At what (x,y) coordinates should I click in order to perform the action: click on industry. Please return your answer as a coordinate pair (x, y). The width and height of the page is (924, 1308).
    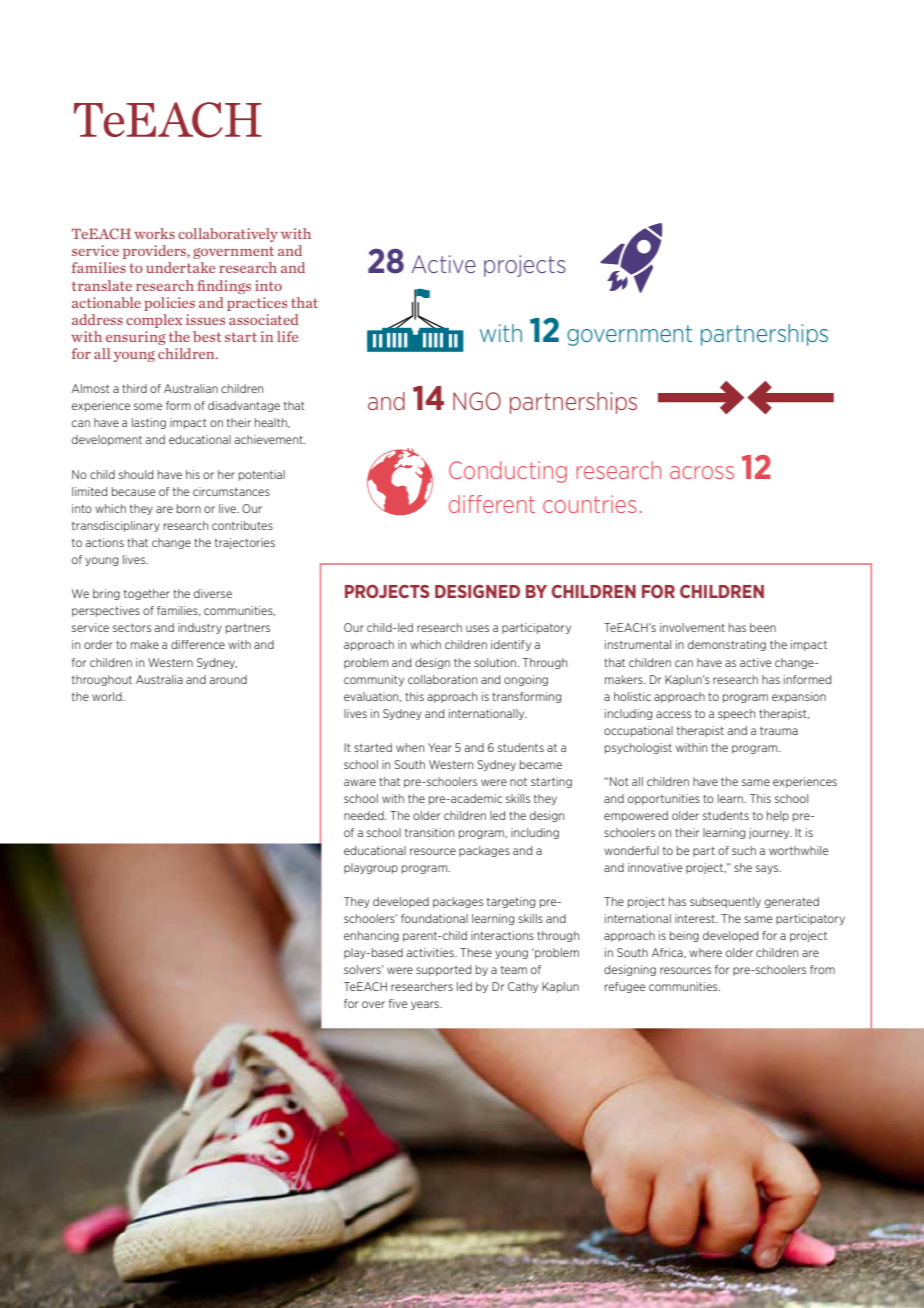
    Looking at the image, I should click on (200, 628).
